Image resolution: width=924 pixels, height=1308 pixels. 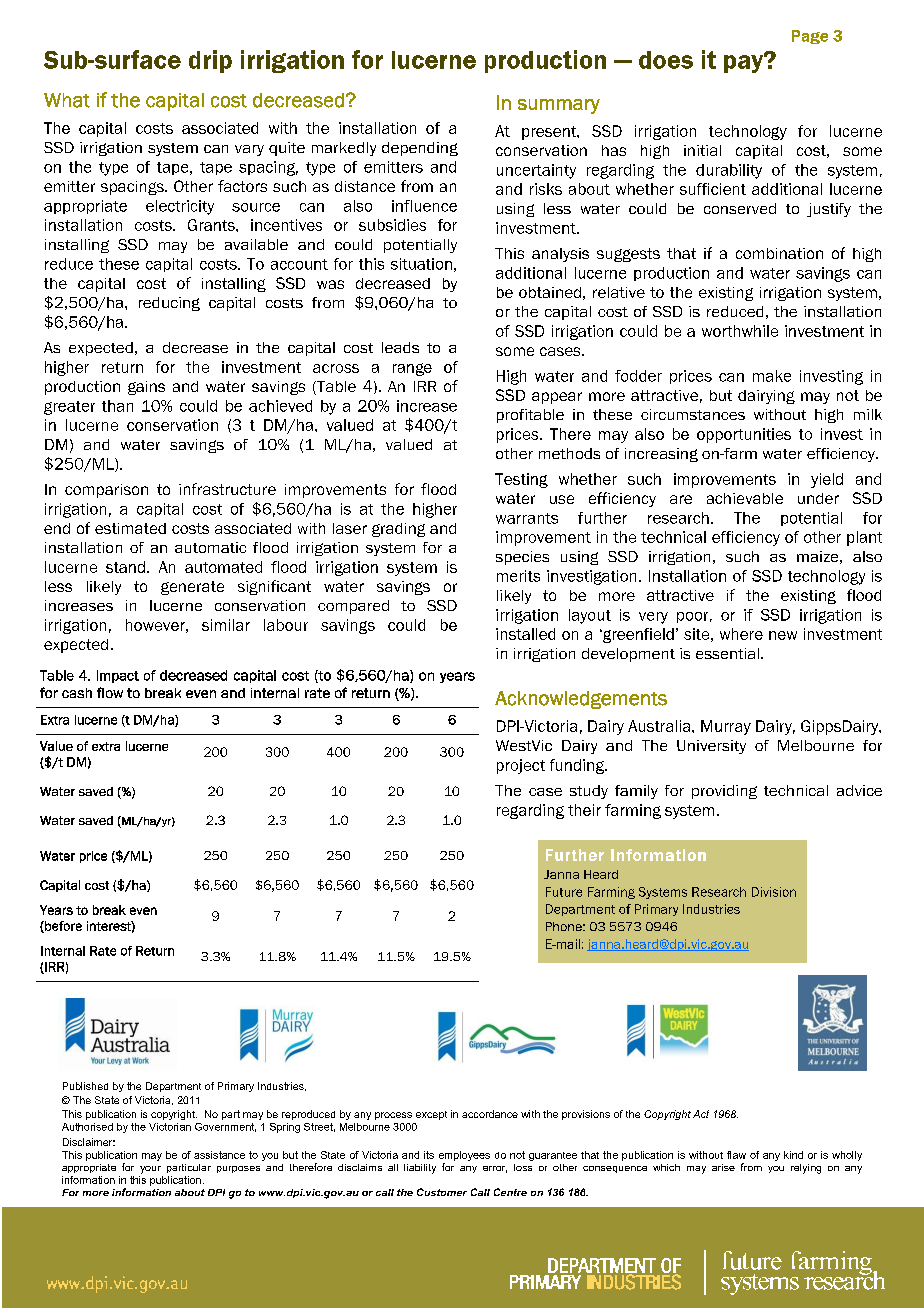 I want to click on Testing, so click(x=521, y=480).
